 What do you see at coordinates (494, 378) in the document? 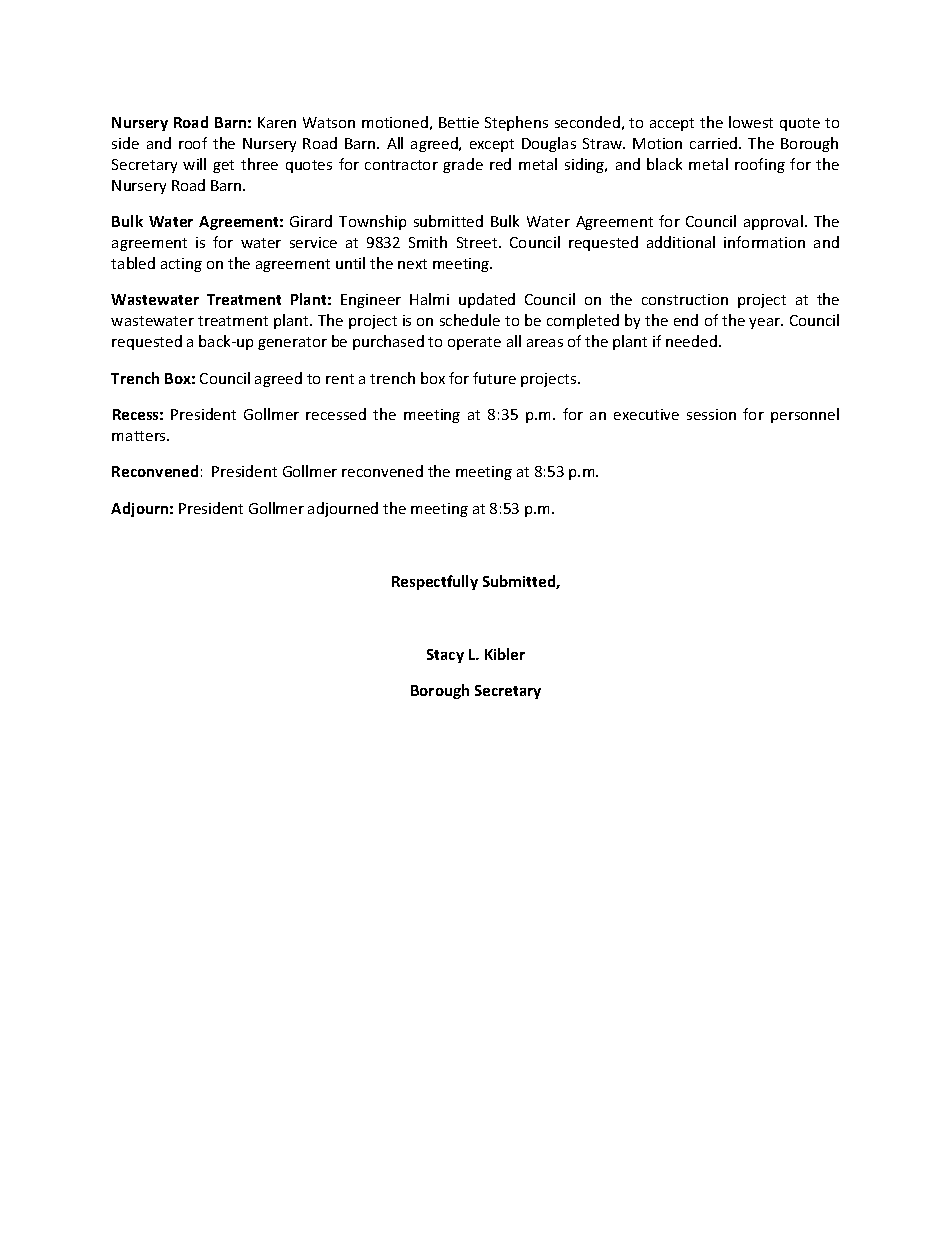
I see `future` at bounding box center [494, 378].
